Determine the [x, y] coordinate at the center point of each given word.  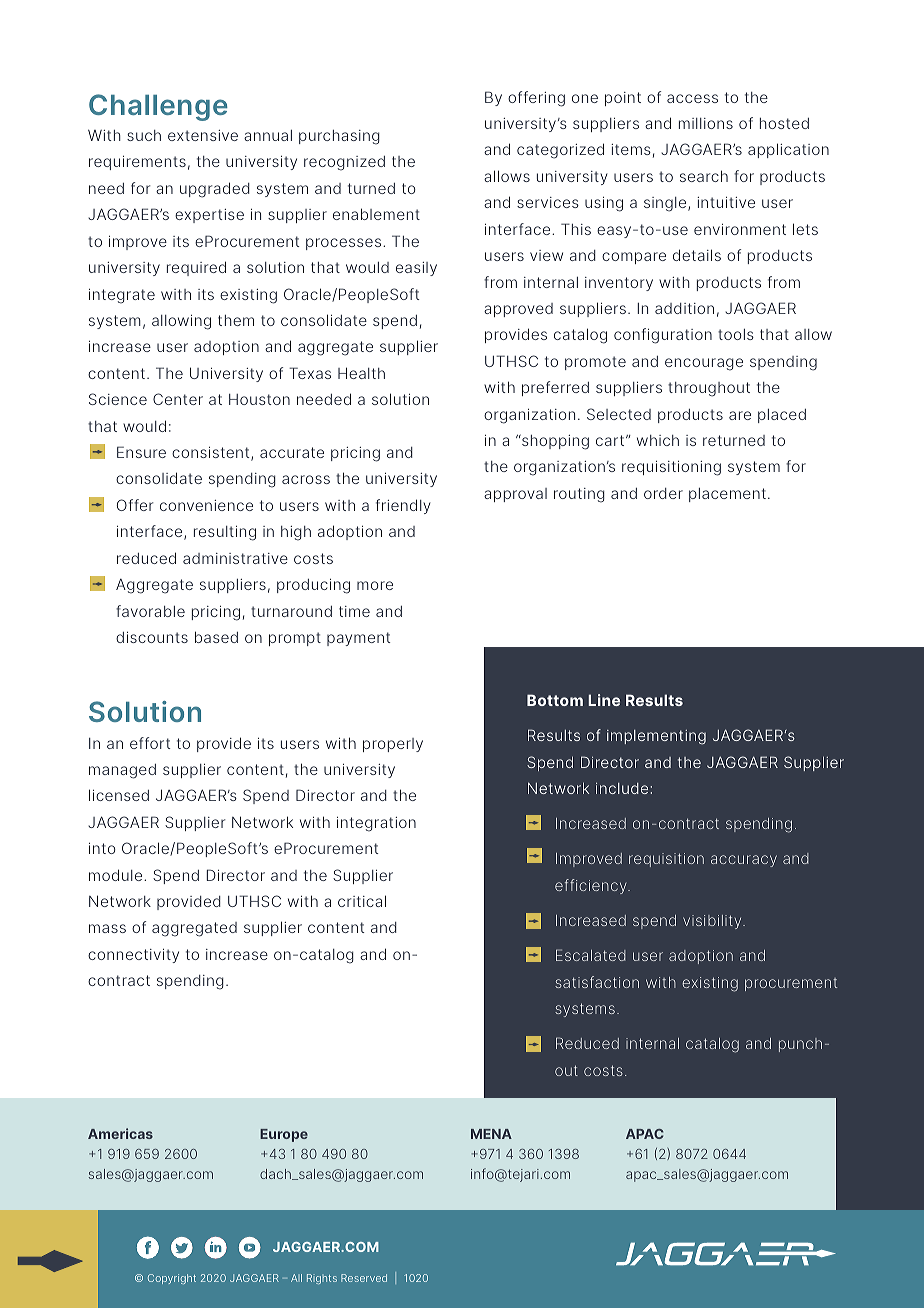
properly [393, 745]
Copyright [172, 1279]
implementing [656, 737]
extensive [203, 135]
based [216, 637]
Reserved [364, 1278]
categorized [560, 151]
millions [706, 123]
